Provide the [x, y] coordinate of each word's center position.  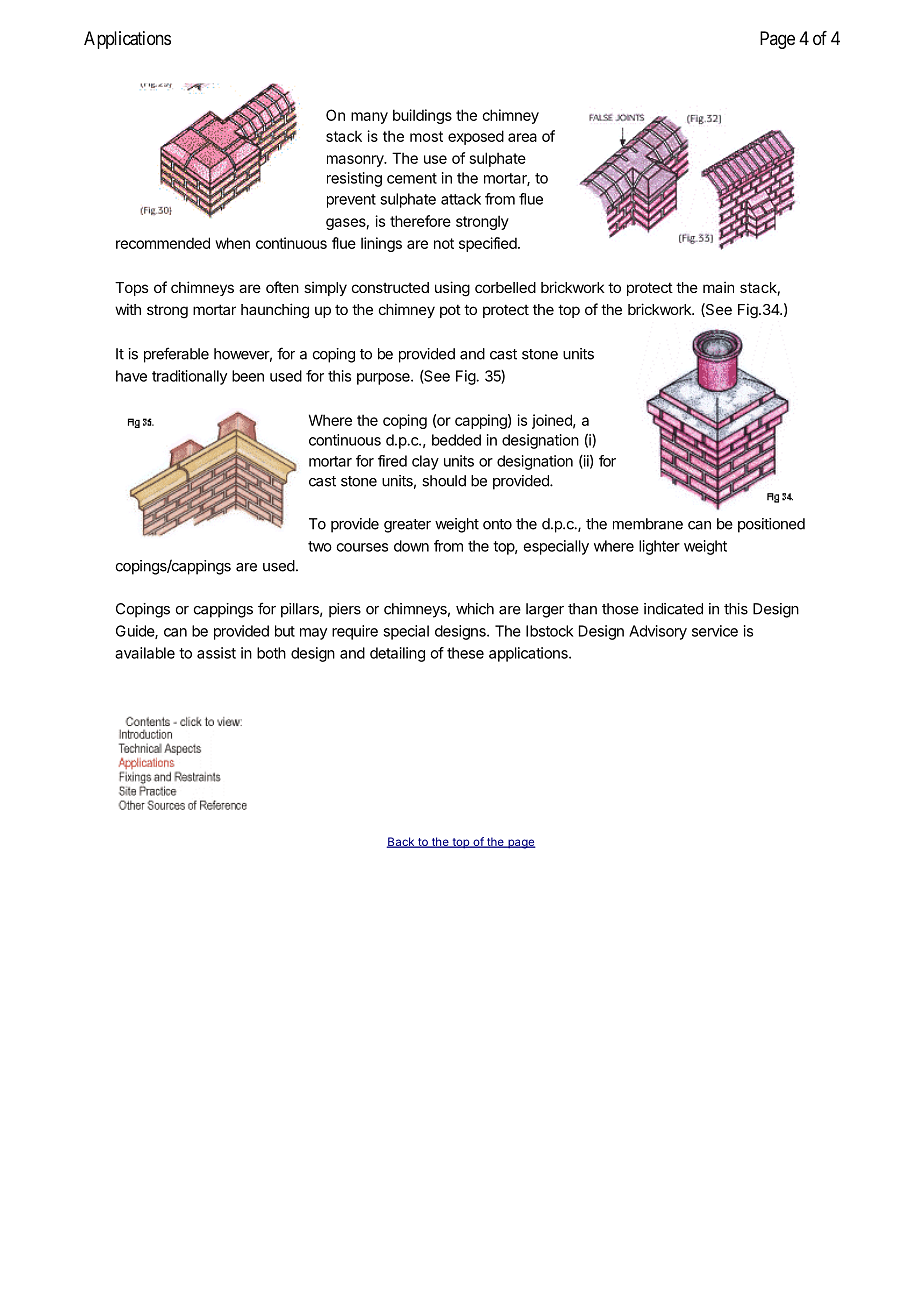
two [320, 546]
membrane [648, 524]
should [444, 481]
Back [402, 842]
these [465, 653]
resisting [354, 179]
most [426, 136]
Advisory [658, 632]
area [522, 137]
